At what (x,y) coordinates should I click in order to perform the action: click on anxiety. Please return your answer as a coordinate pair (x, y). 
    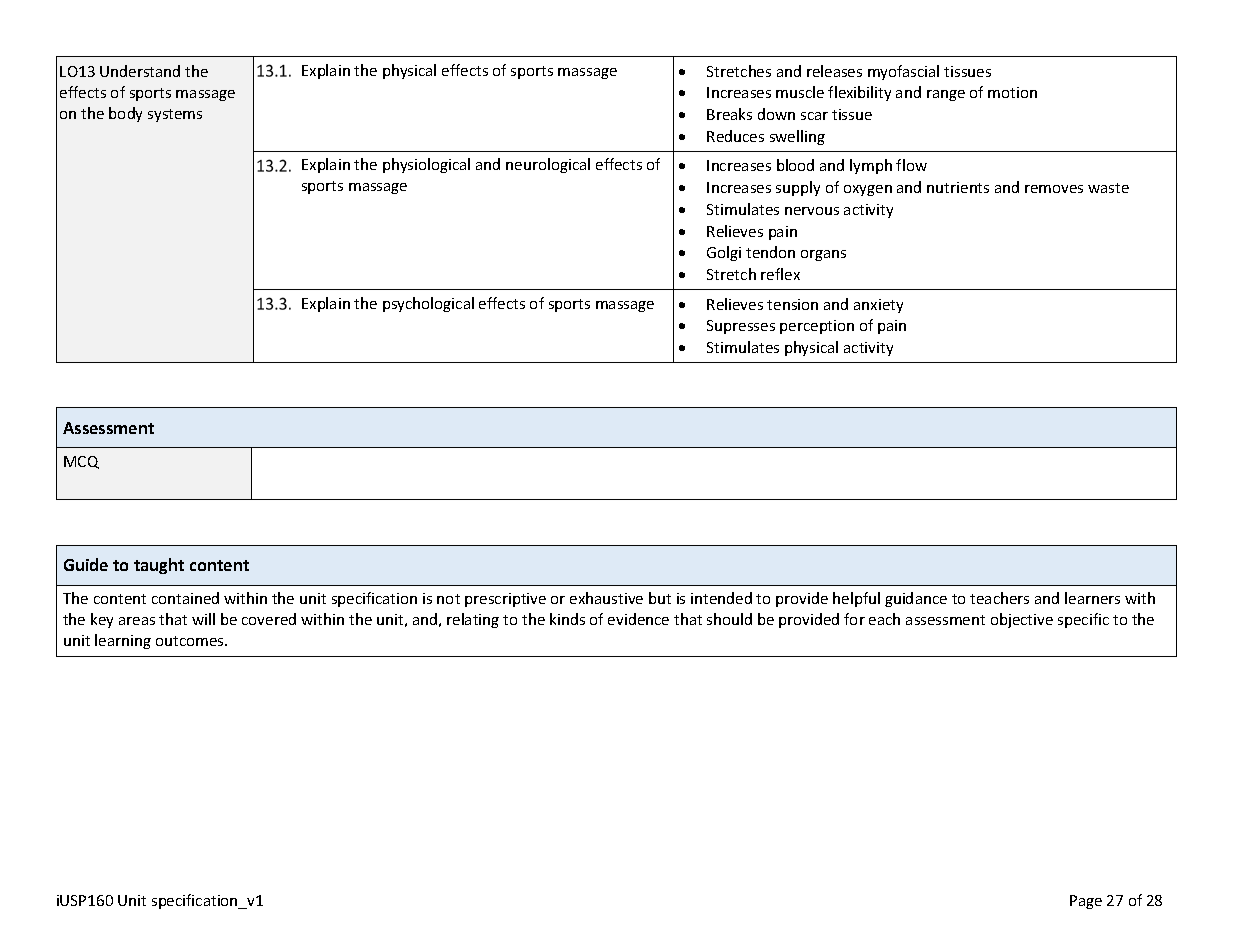
    Looking at the image, I should click on (878, 306).
